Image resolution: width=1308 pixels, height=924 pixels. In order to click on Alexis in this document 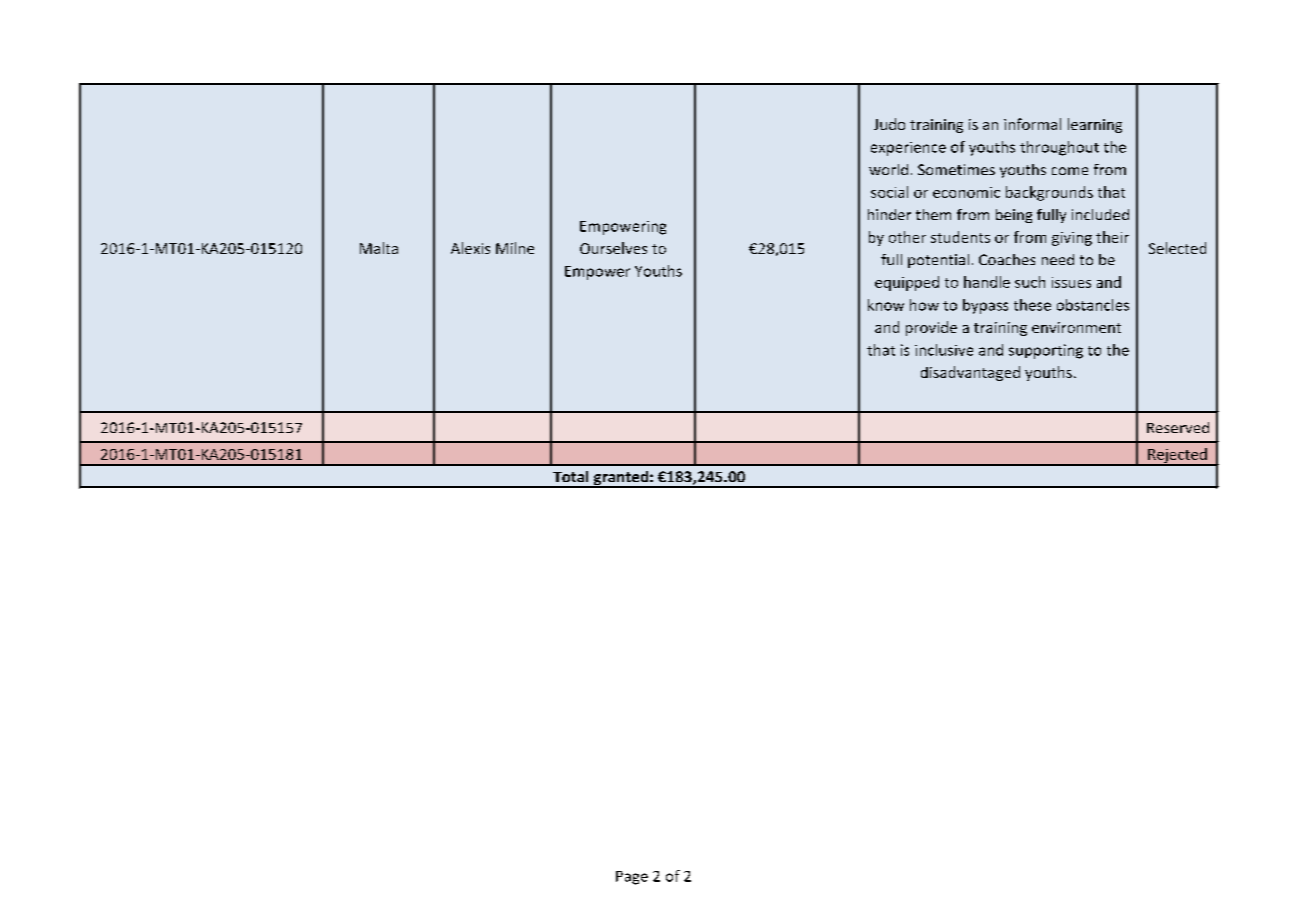, I will do `click(470, 248)`.
